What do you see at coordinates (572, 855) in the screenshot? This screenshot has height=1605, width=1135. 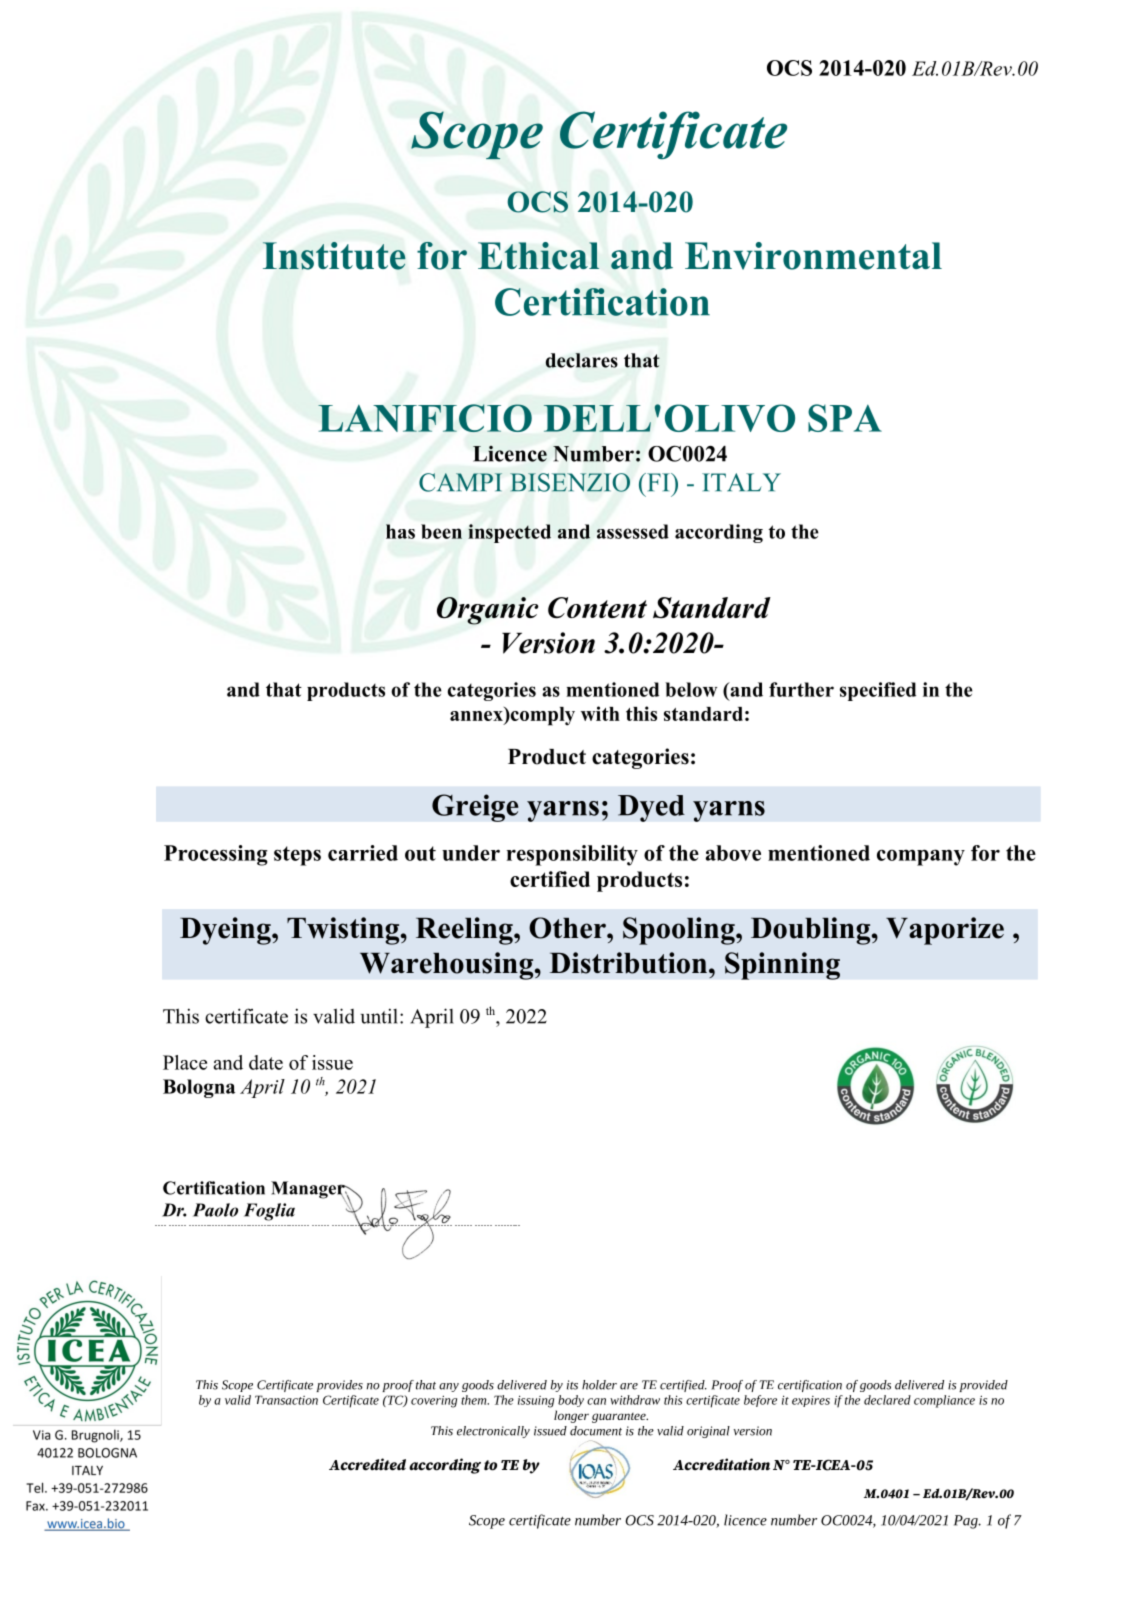 I see `responsibility` at bounding box center [572, 855].
